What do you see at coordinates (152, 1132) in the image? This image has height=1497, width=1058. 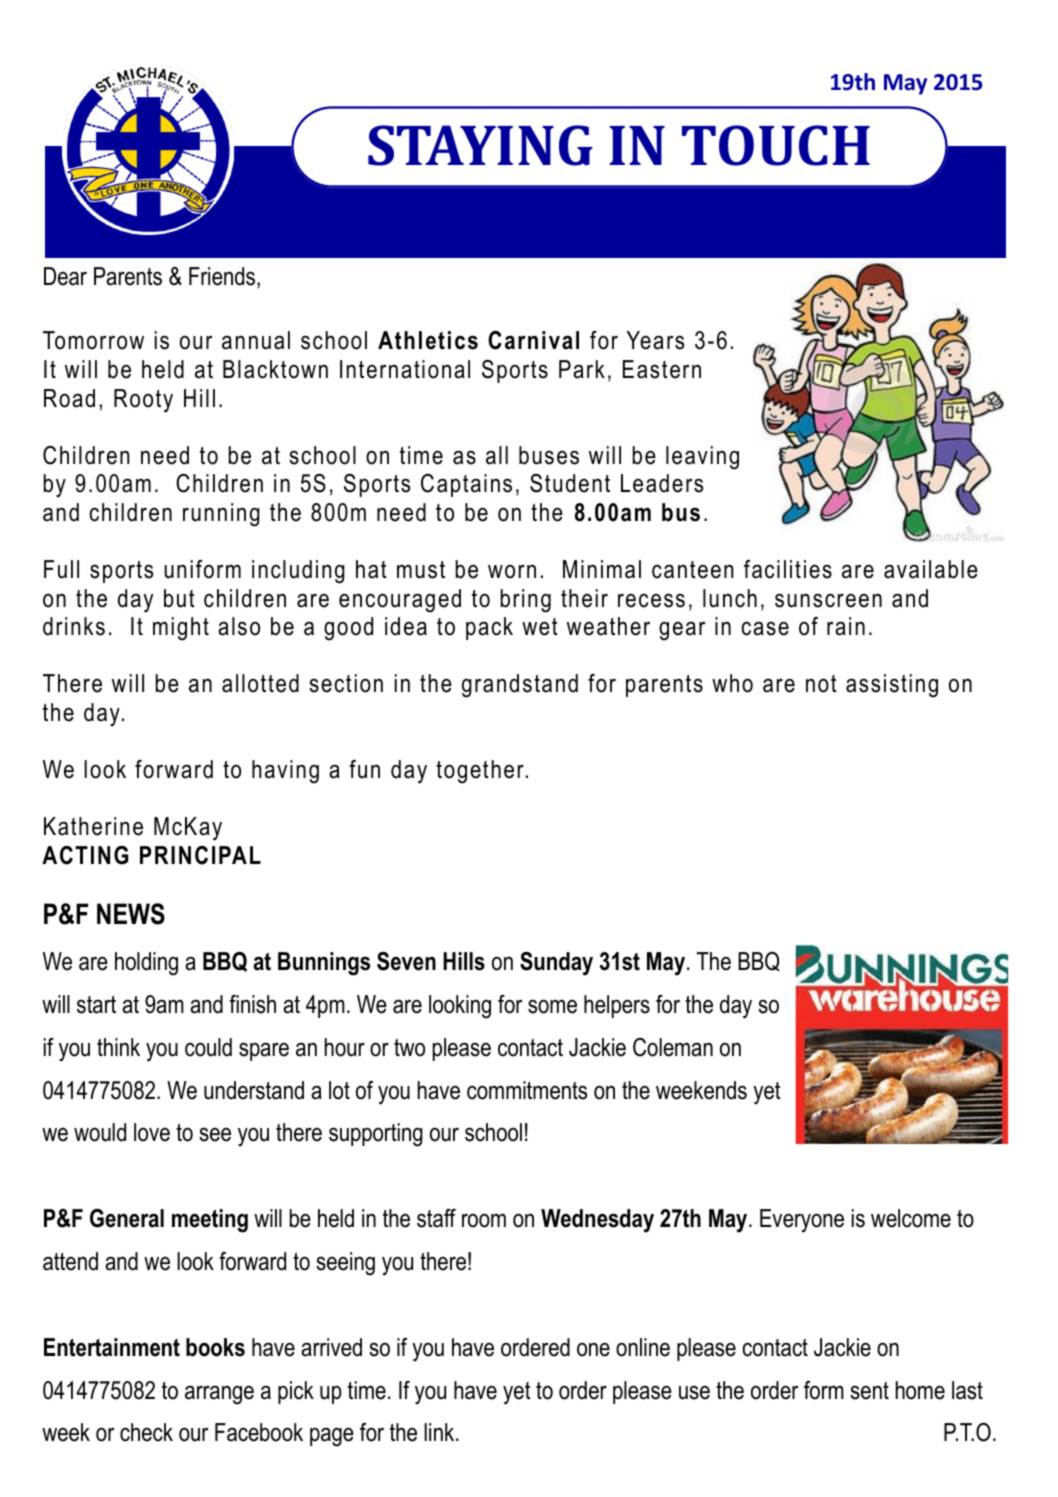 I see `love` at bounding box center [152, 1132].
